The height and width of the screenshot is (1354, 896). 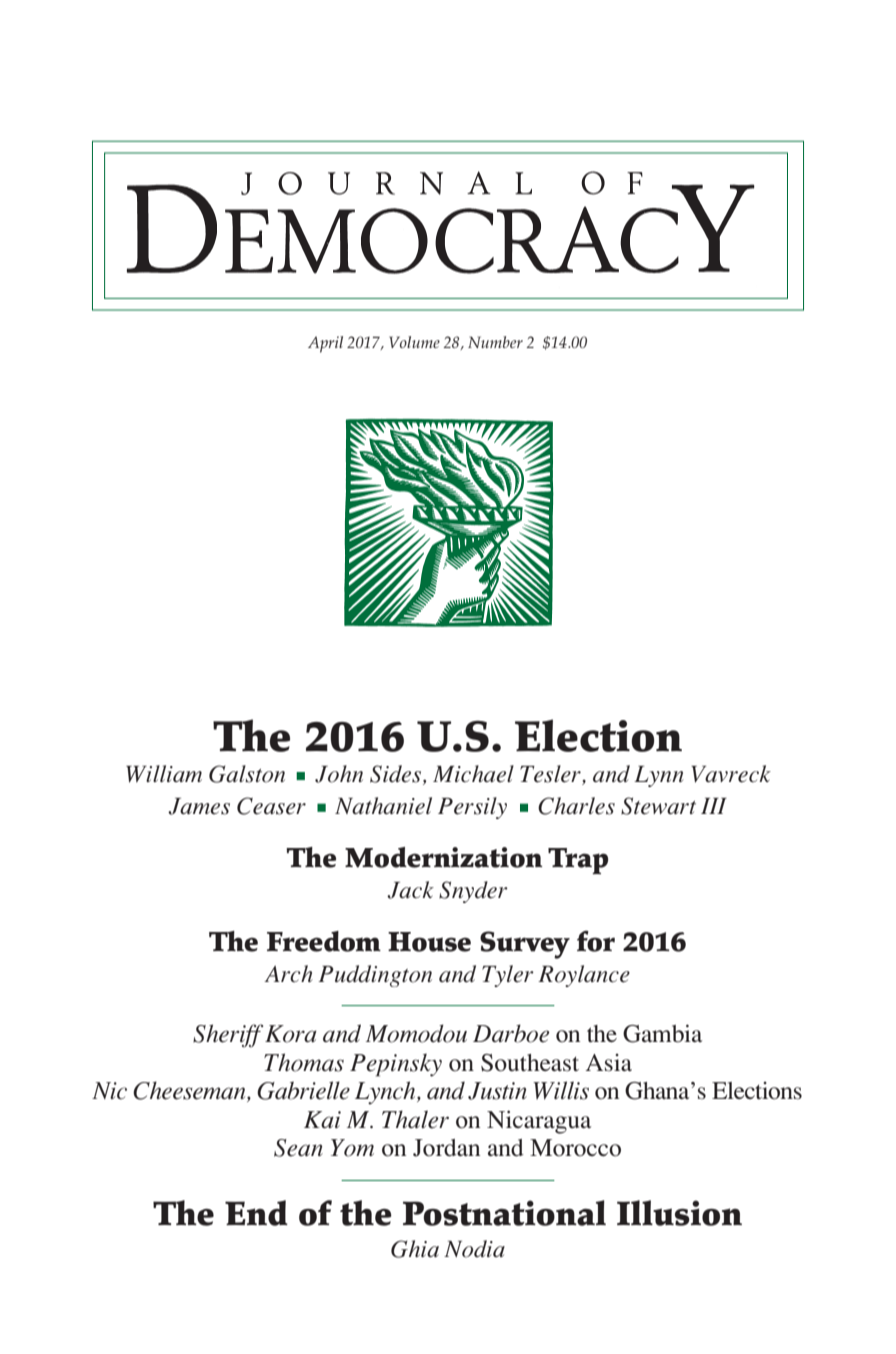 What do you see at coordinates (325, 344) in the screenshot?
I see `April` at bounding box center [325, 344].
